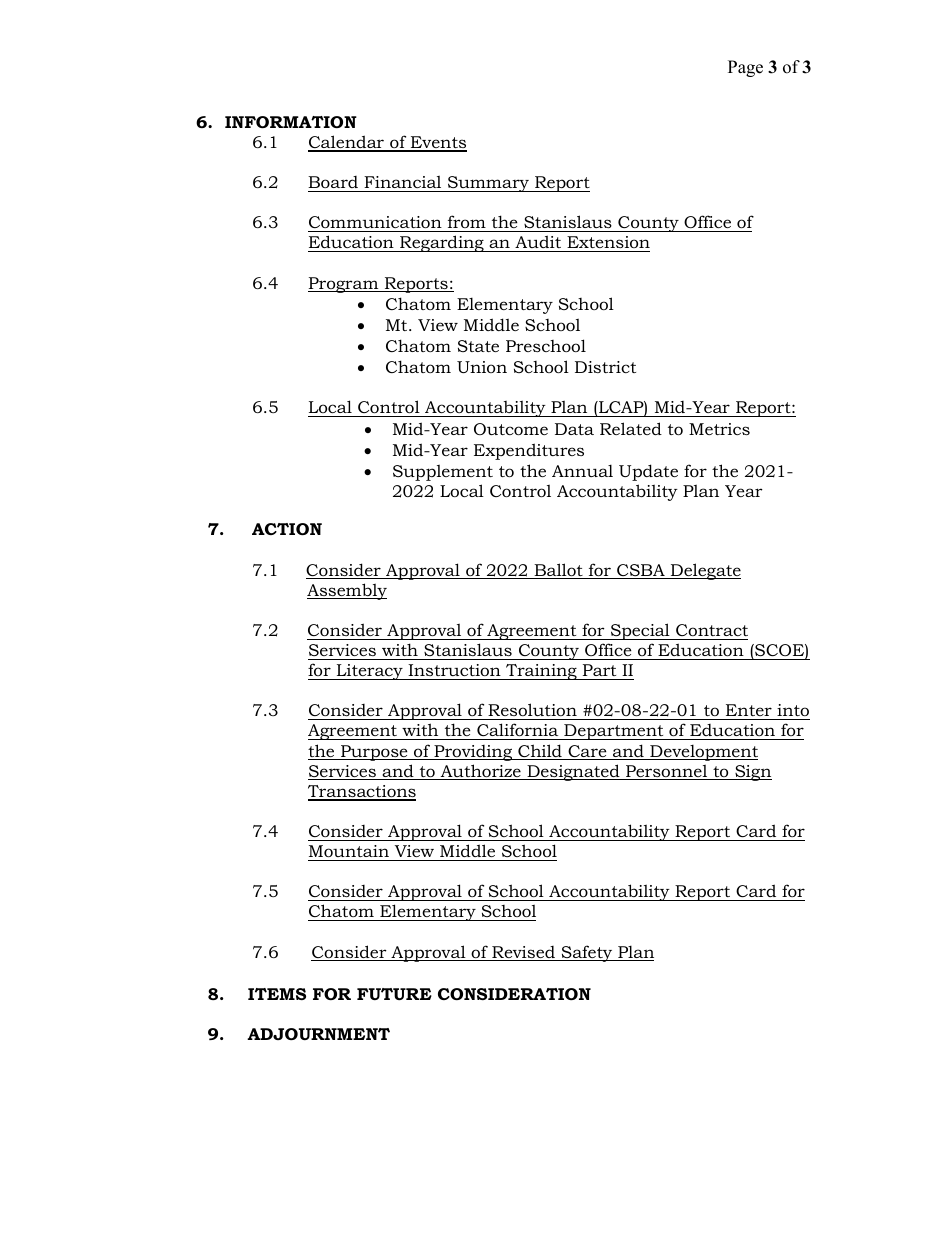 The height and width of the page is (1233, 952). What do you see at coordinates (704, 571) in the page?
I see `Delegate` at bounding box center [704, 571].
